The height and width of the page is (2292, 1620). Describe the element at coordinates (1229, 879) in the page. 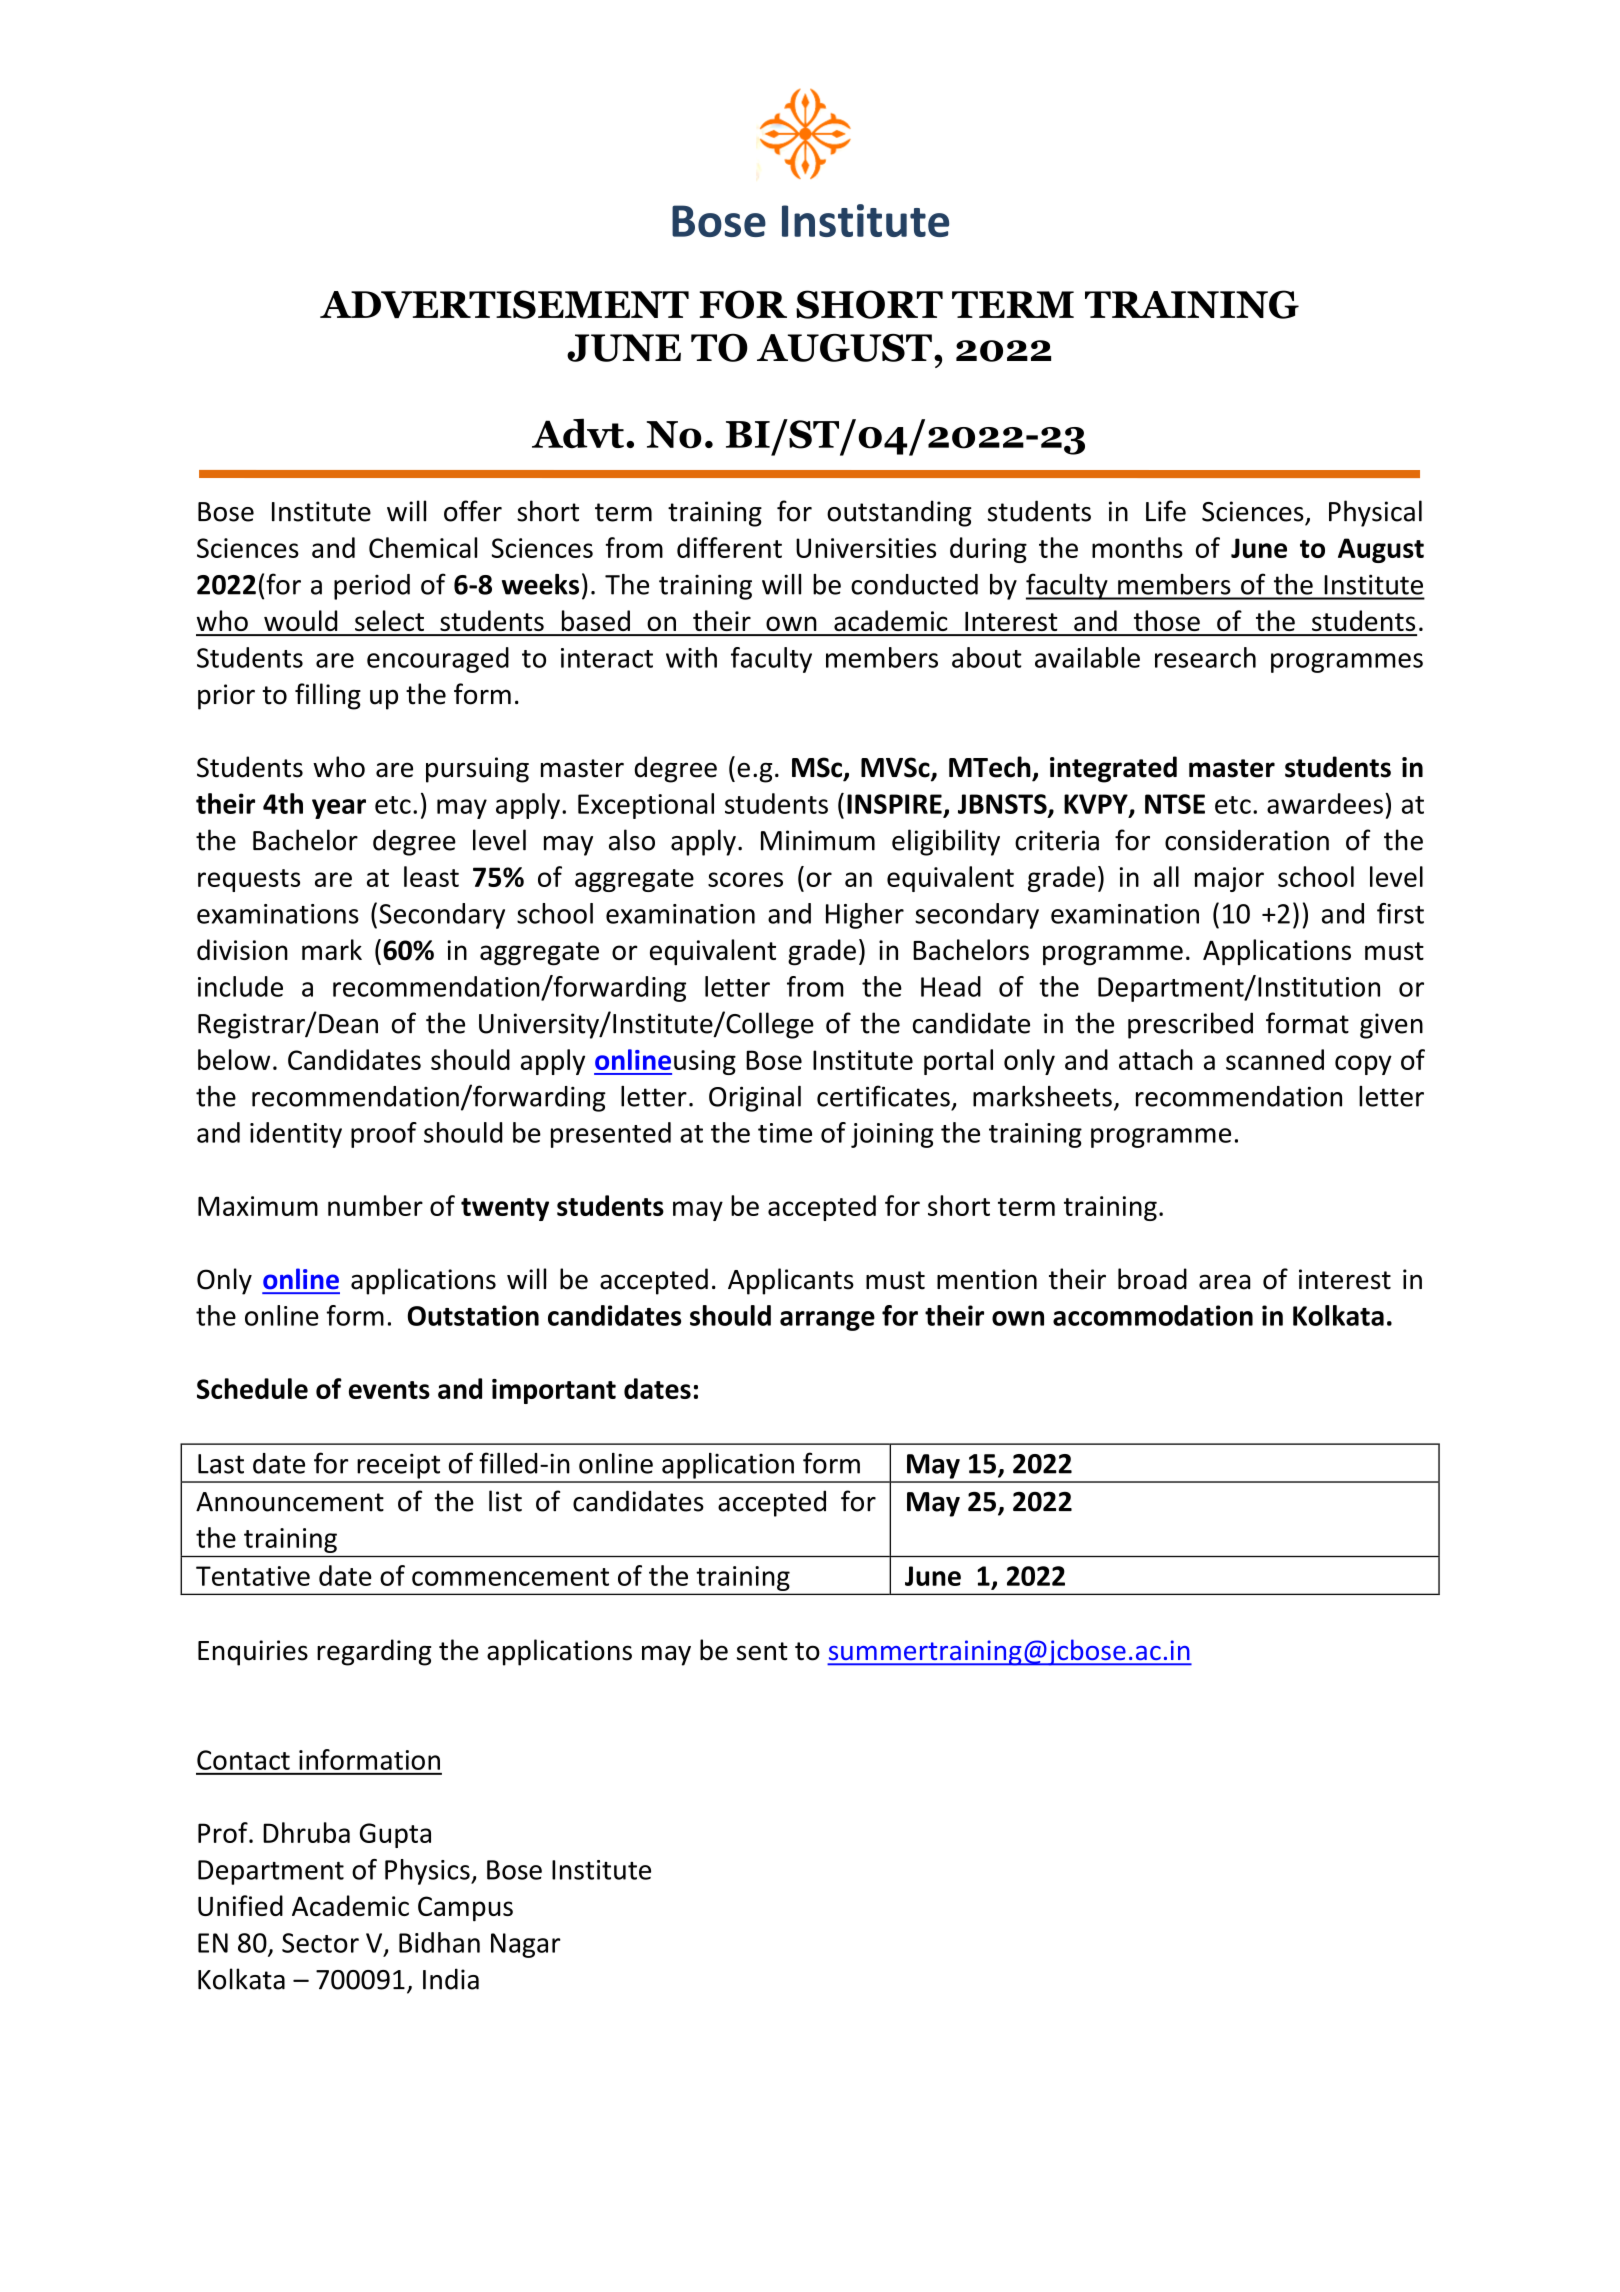

I see `major` at that location.
